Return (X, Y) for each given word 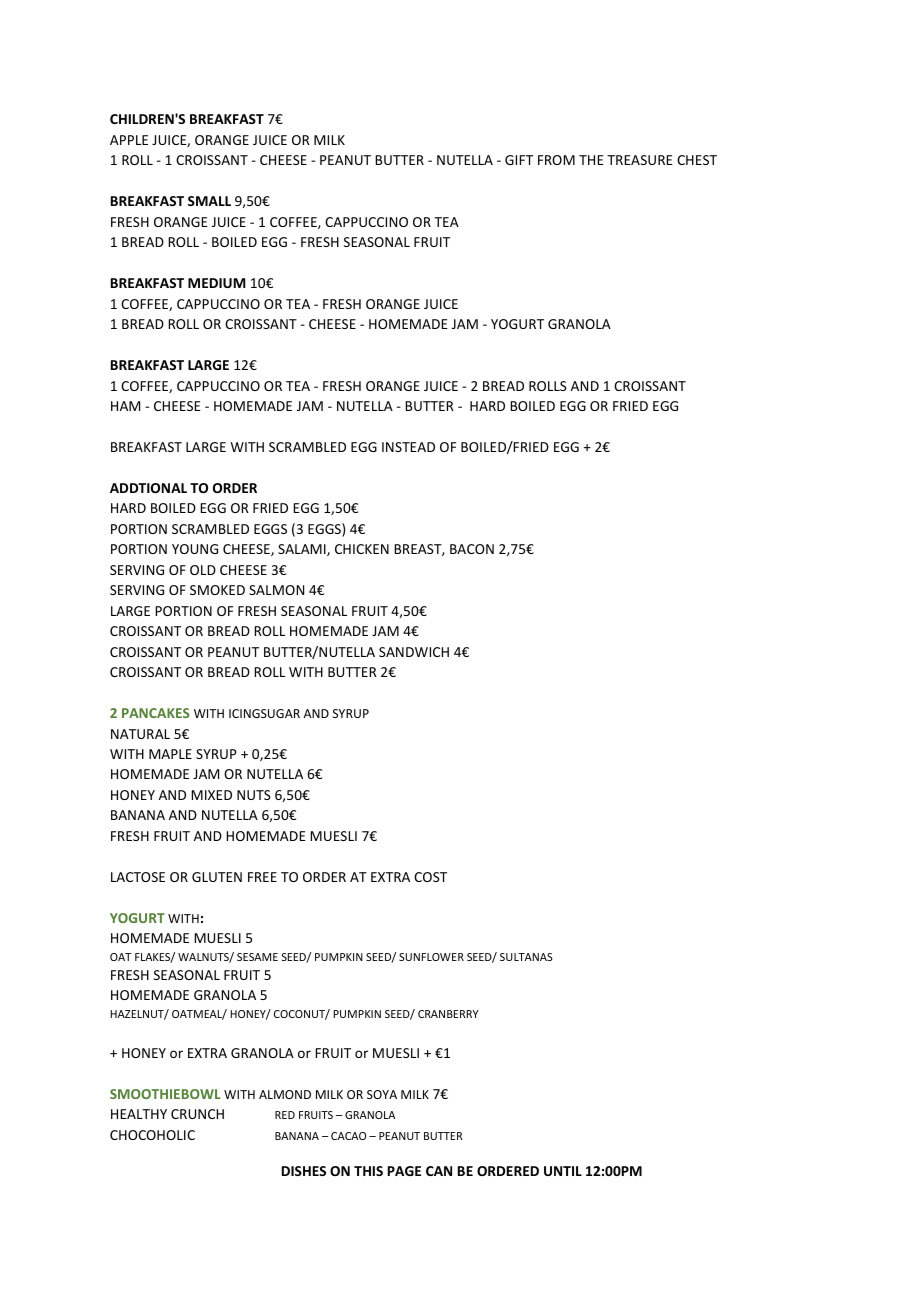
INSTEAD (408, 447)
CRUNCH (197, 1114)
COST (430, 877)
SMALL (209, 201)
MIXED (211, 795)
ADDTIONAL (148, 488)
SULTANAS (526, 957)
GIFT (519, 160)
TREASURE (640, 160)
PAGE (404, 1171)
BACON (472, 549)
